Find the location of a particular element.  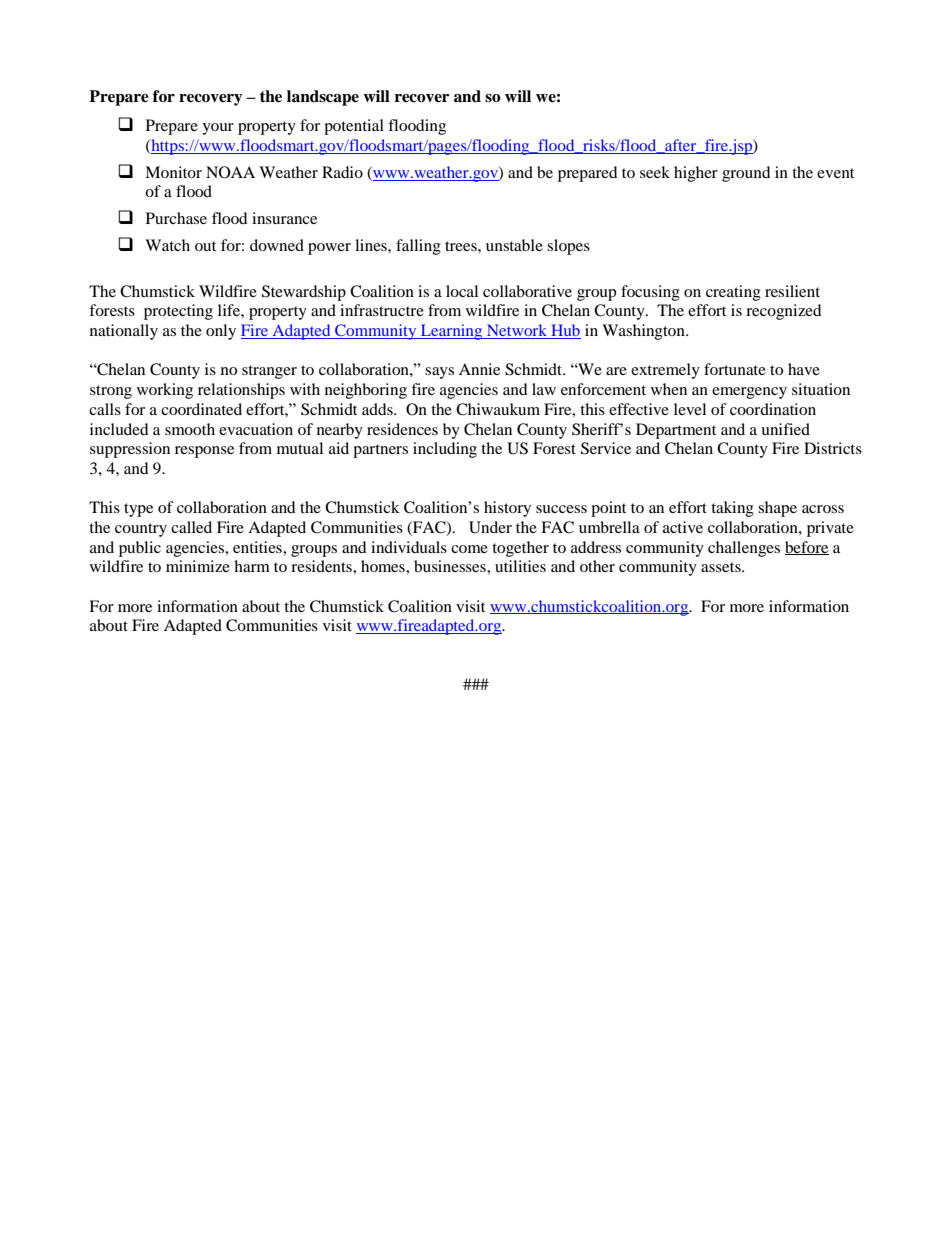

Watch is located at coordinates (167, 245).
